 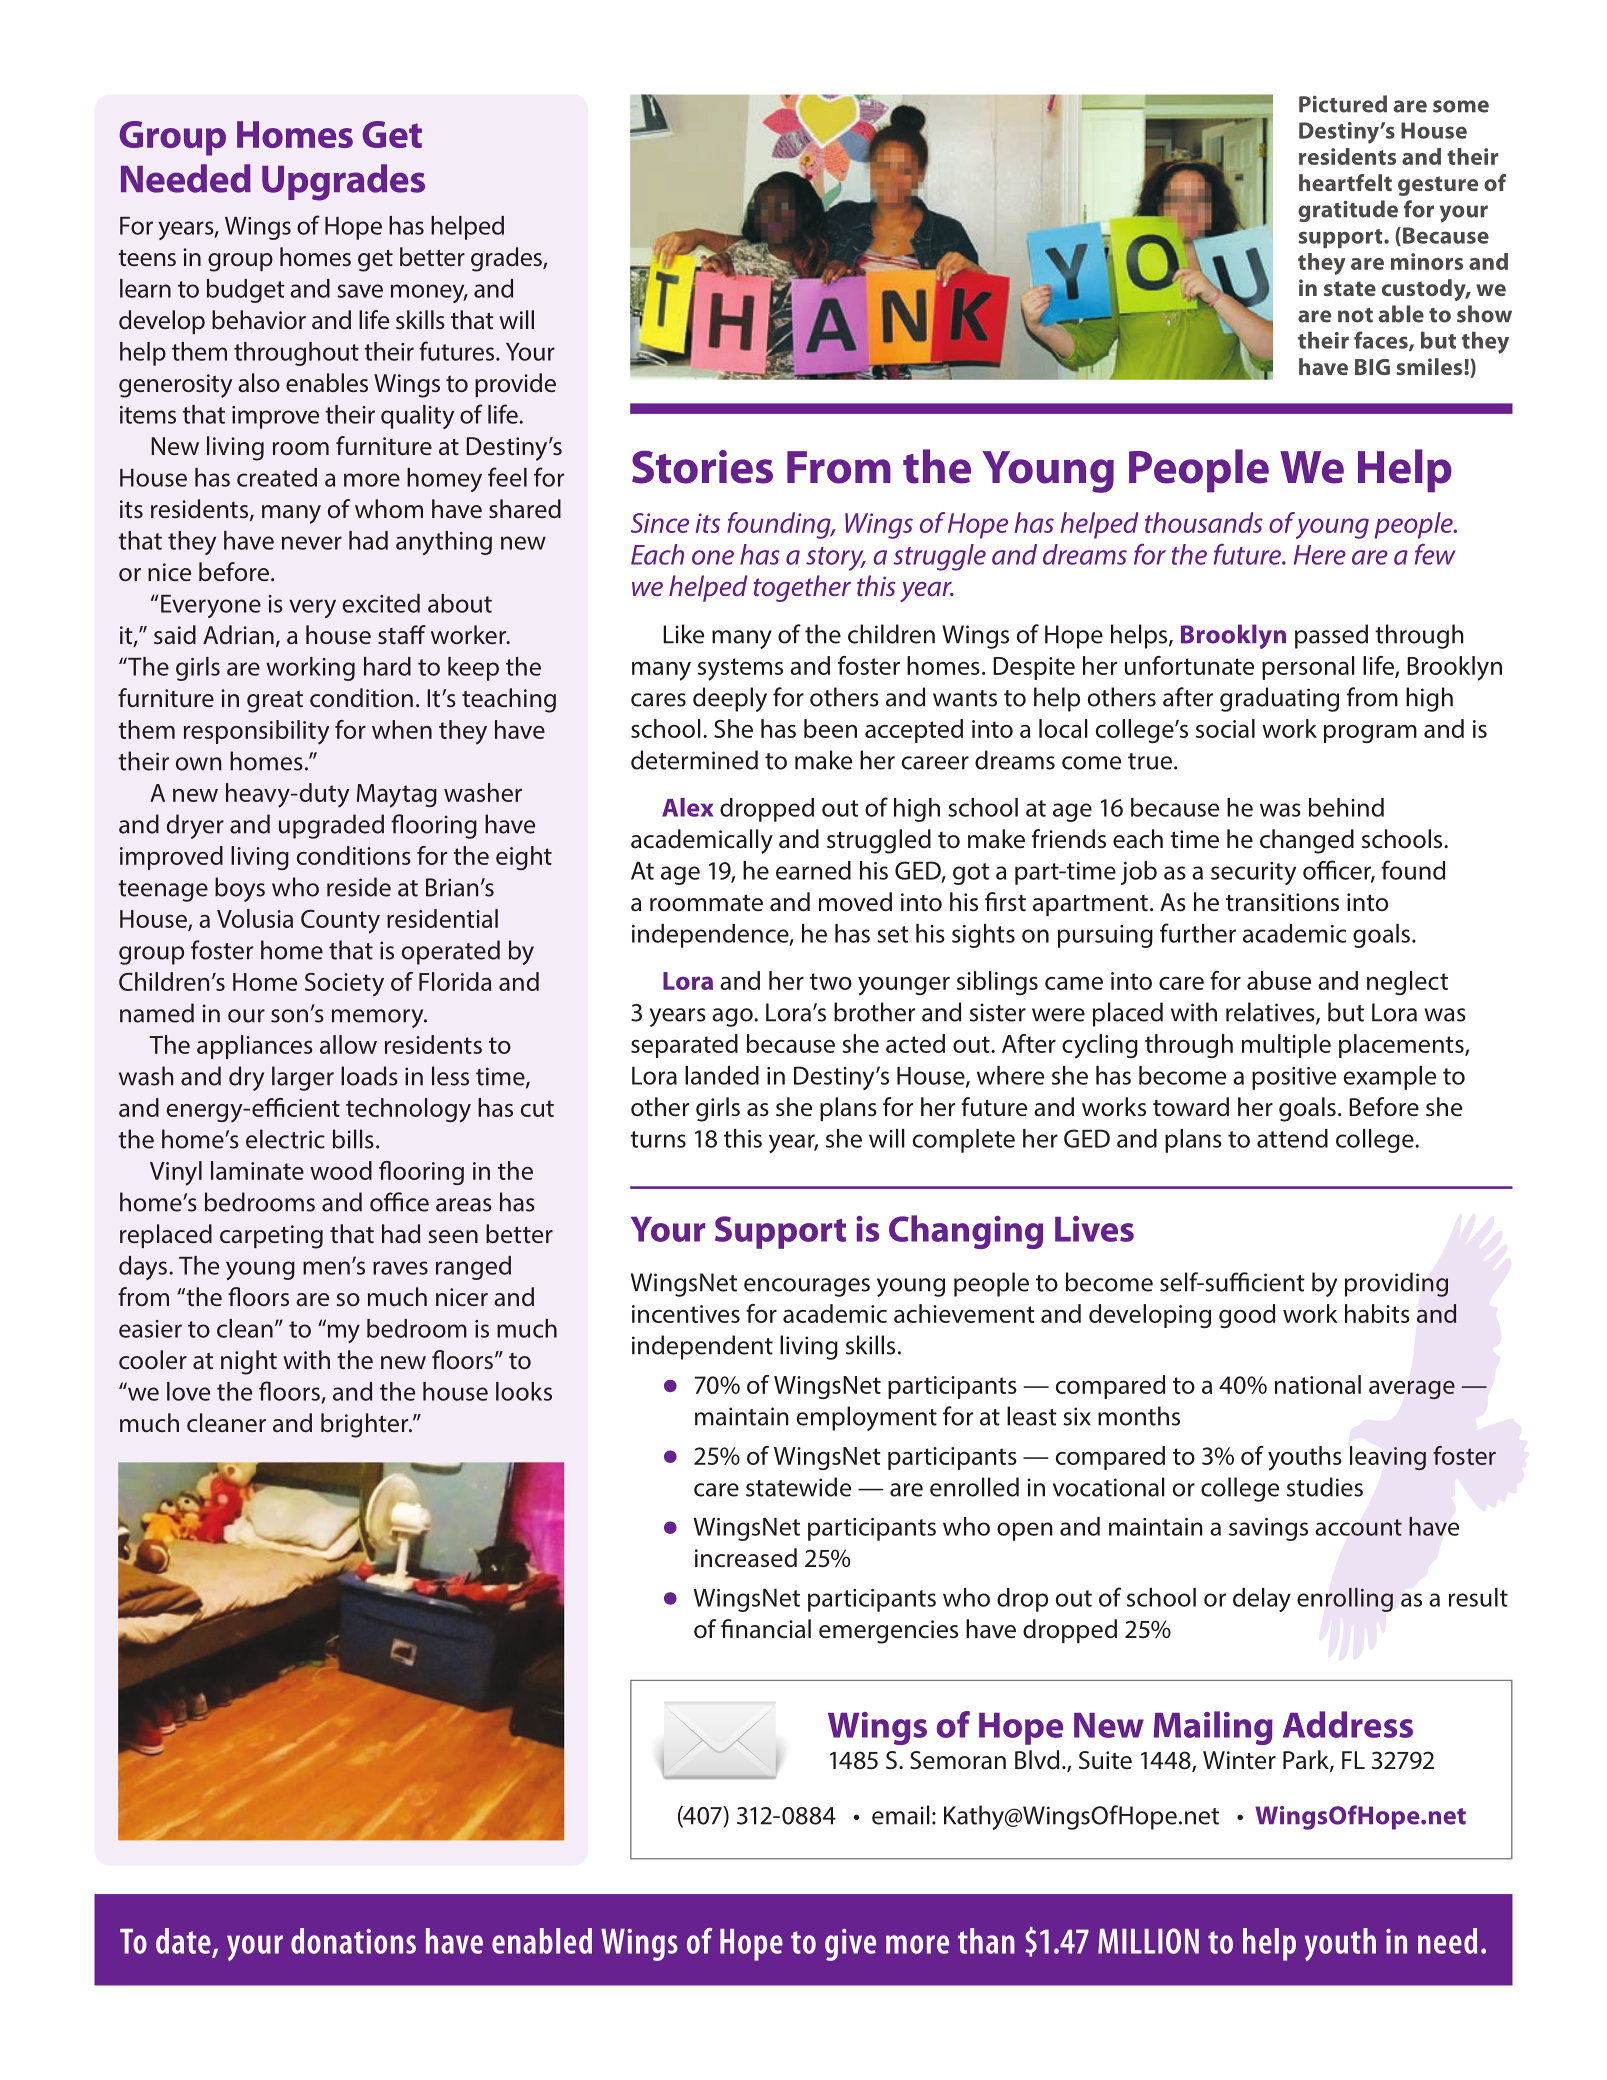 What do you see at coordinates (850, 1945) in the image?
I see `give` at bounding box center [850, 1945].
